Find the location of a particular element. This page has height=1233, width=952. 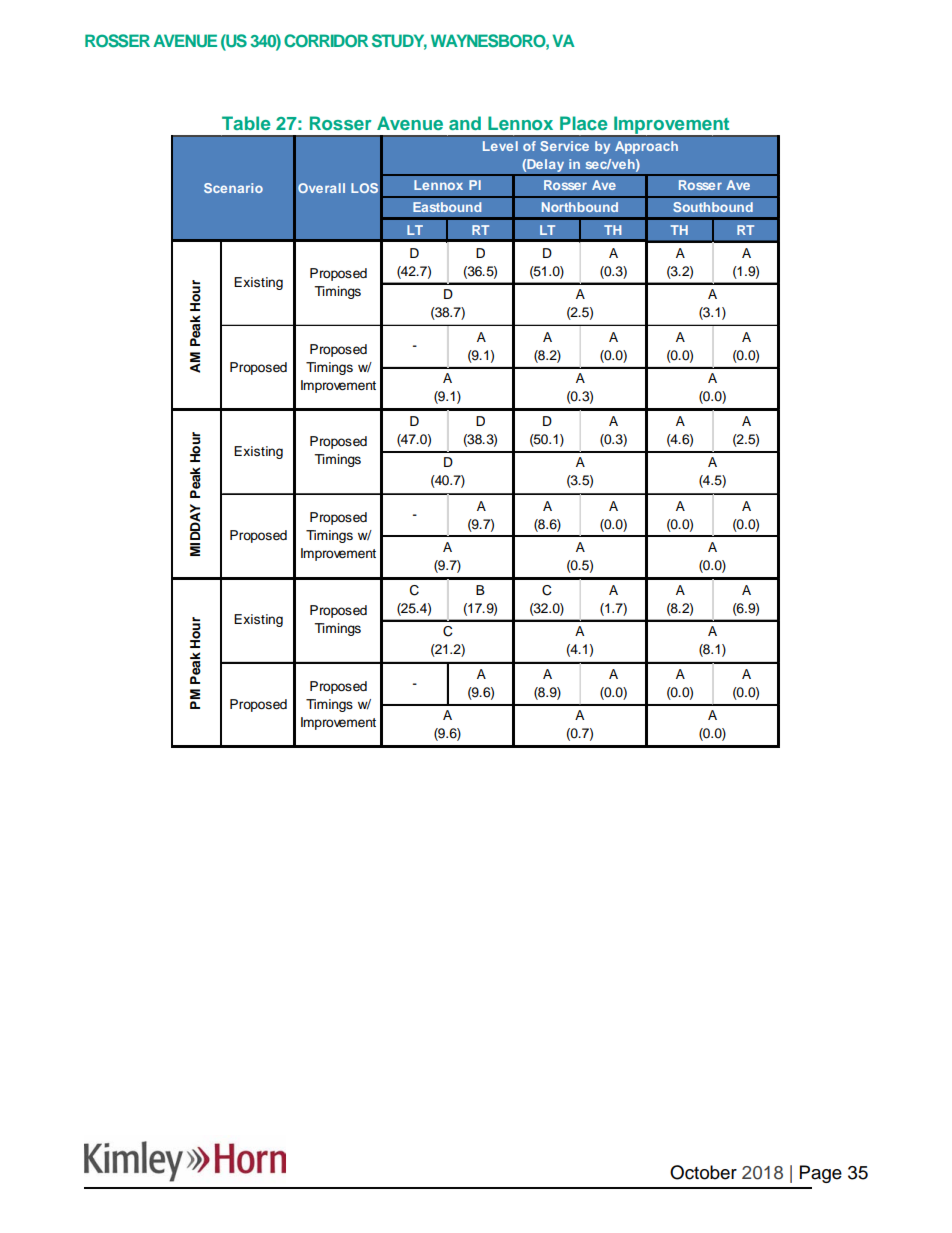

Approach is located at coordinates (646, 147).
